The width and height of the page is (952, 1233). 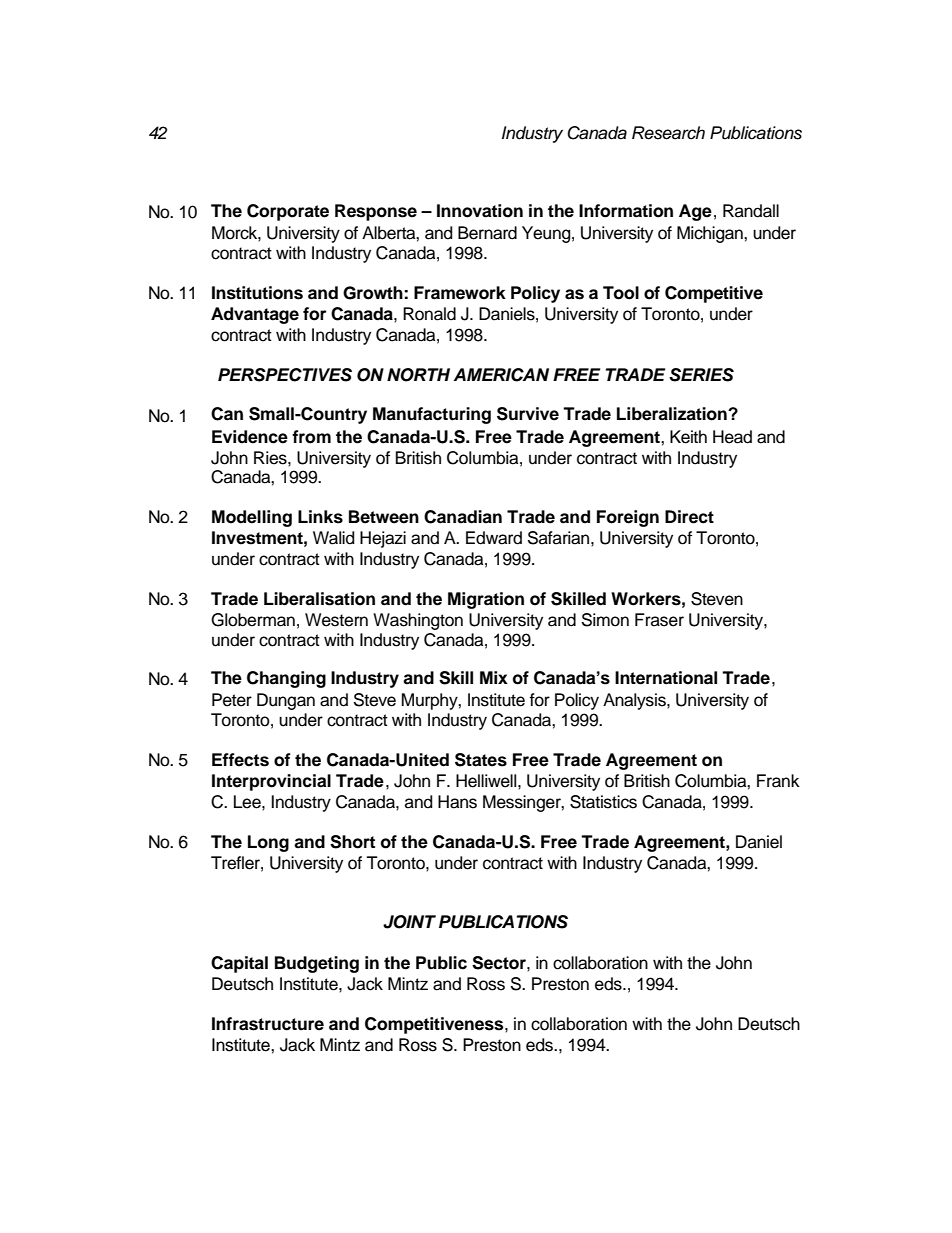 I want to click on Mix, so click(x=494, y=677).
